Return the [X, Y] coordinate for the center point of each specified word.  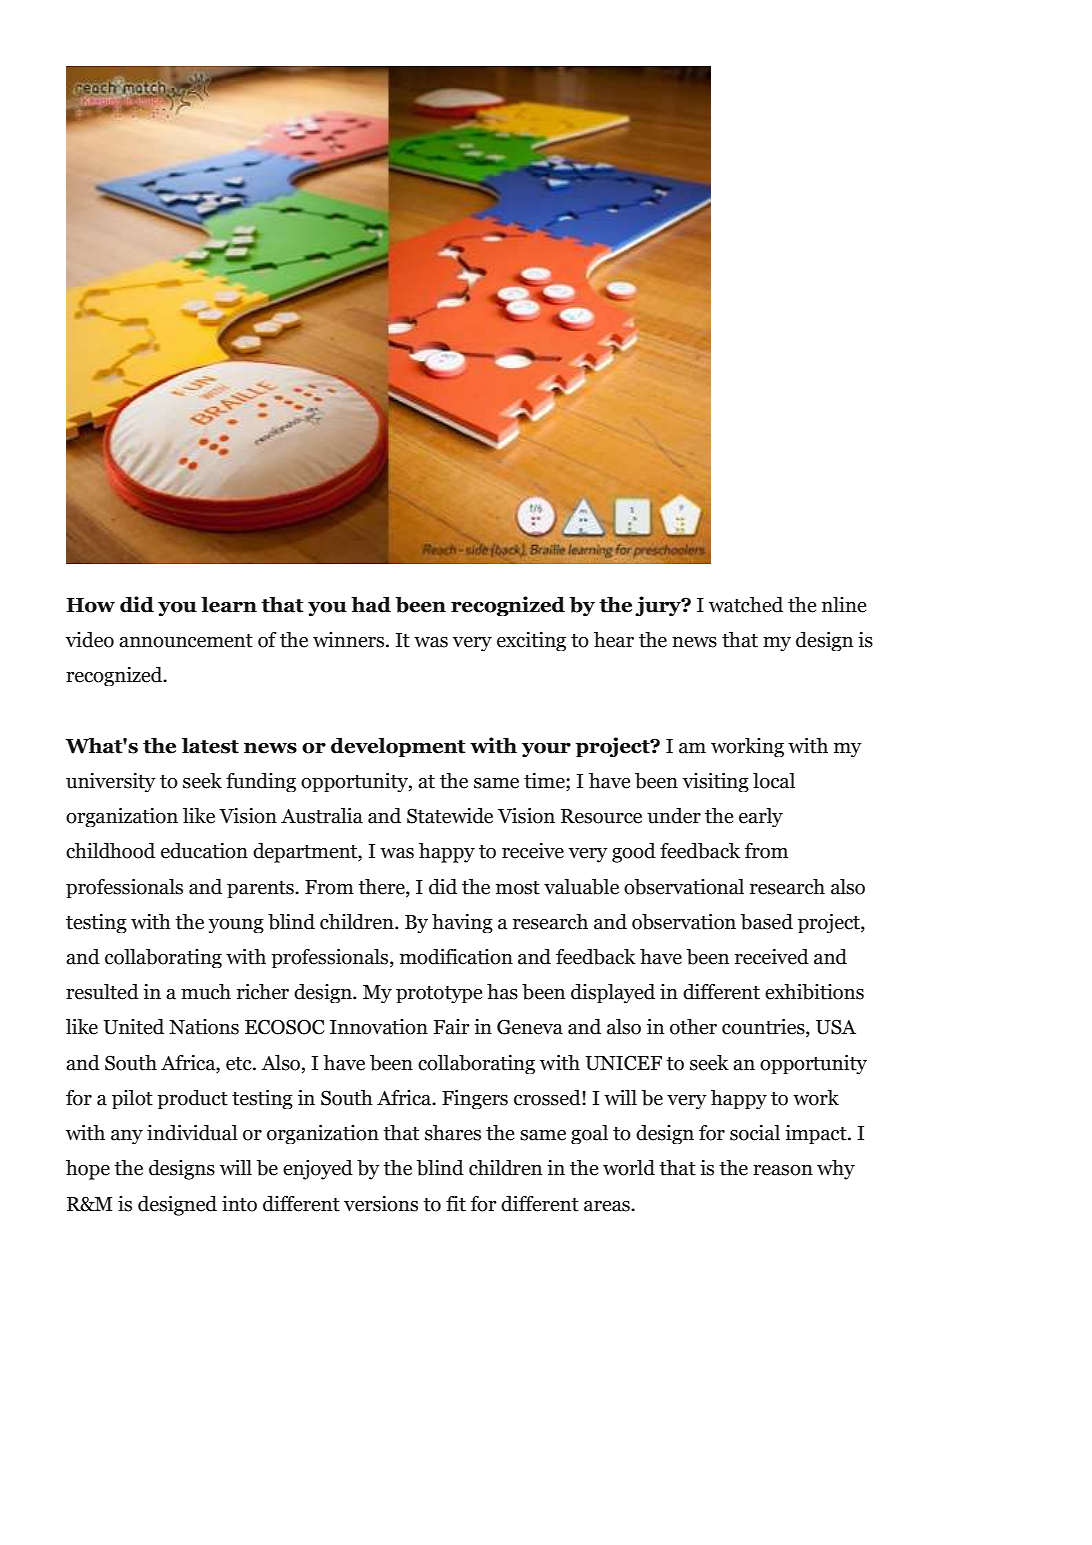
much [206, 992]
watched [746, 605]
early [761, 817]
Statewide [450, 816]
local [774, 781]
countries [764, 1028]
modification [456, 957]
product [192, 1099]
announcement [186, 641]
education [204, 851]
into [239, 1204]
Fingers [475, 1099]
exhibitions [814, 992]
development [398, 747]
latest [210, 746]
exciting [531, 641]
